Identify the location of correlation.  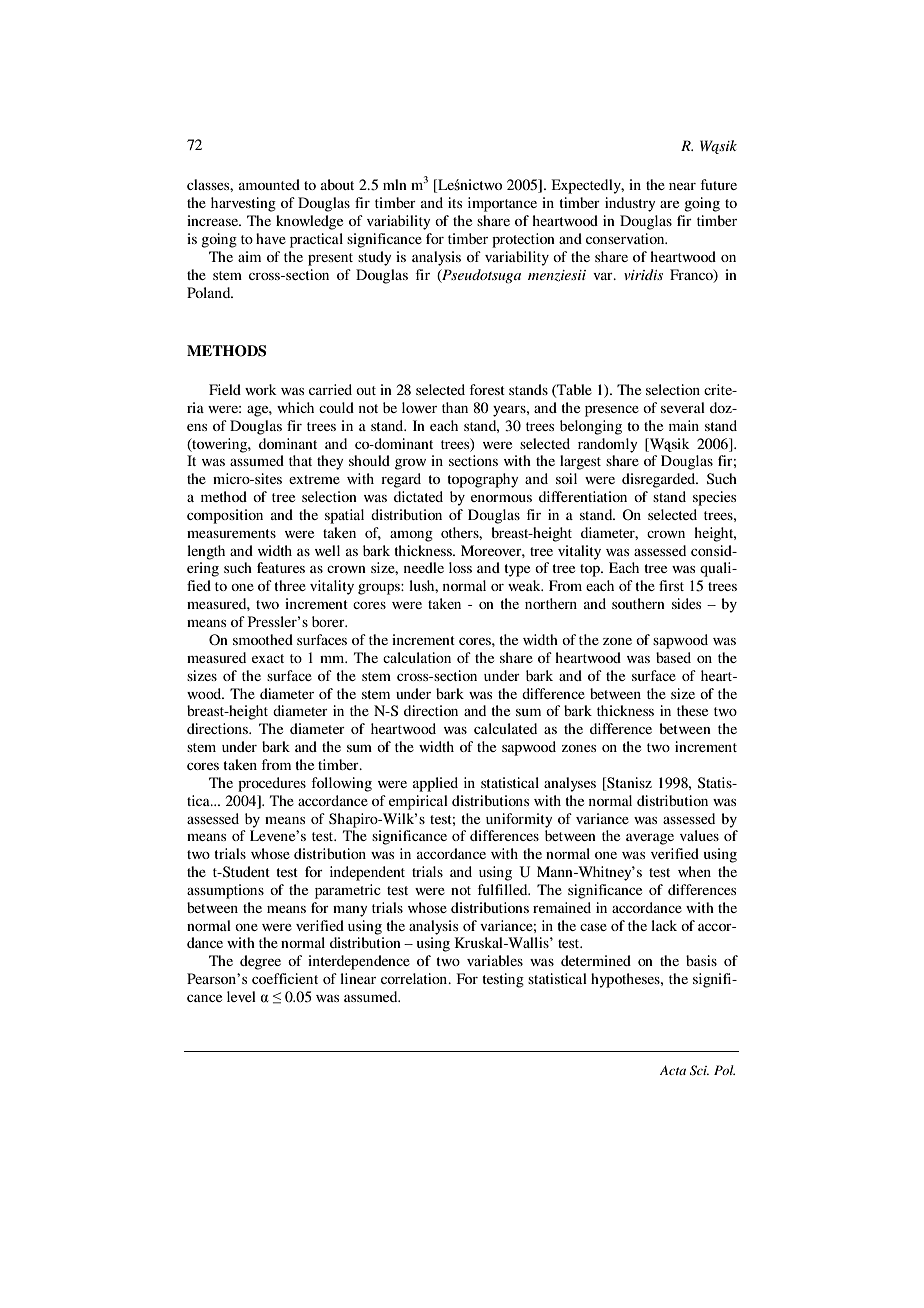
(415, 978).
